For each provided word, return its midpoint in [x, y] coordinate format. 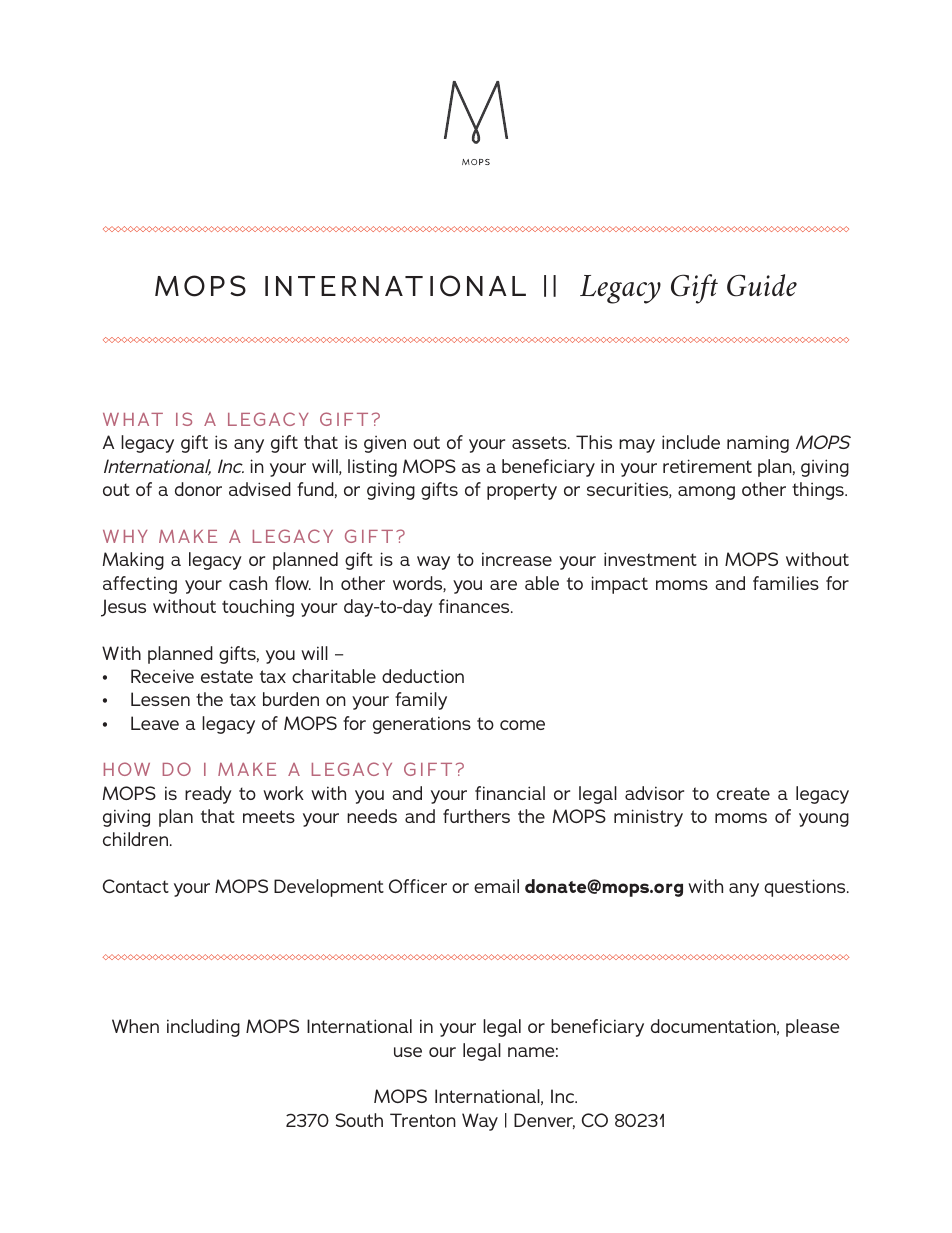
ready [208, 795]
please [812, 1028]
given [385, 444]
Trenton [423, 1120]
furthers [476, 816]
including [203, 1028]
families [786, 583]
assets [540, 442]
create [743, 793]
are [503, 585]
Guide [762, 285]
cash [248, 583]
